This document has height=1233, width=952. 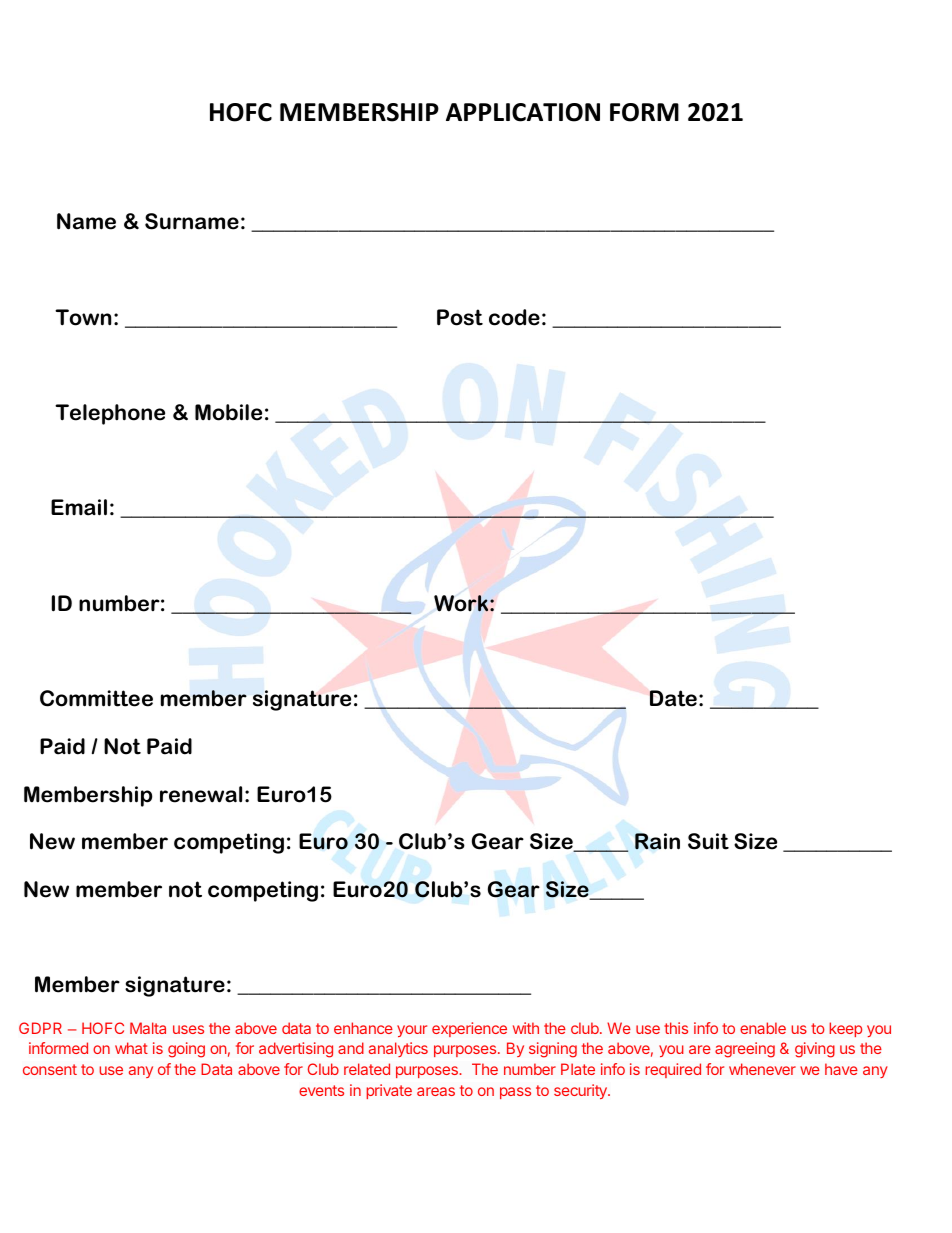 I want to click on Mobile, so click(x=228, y=412).
